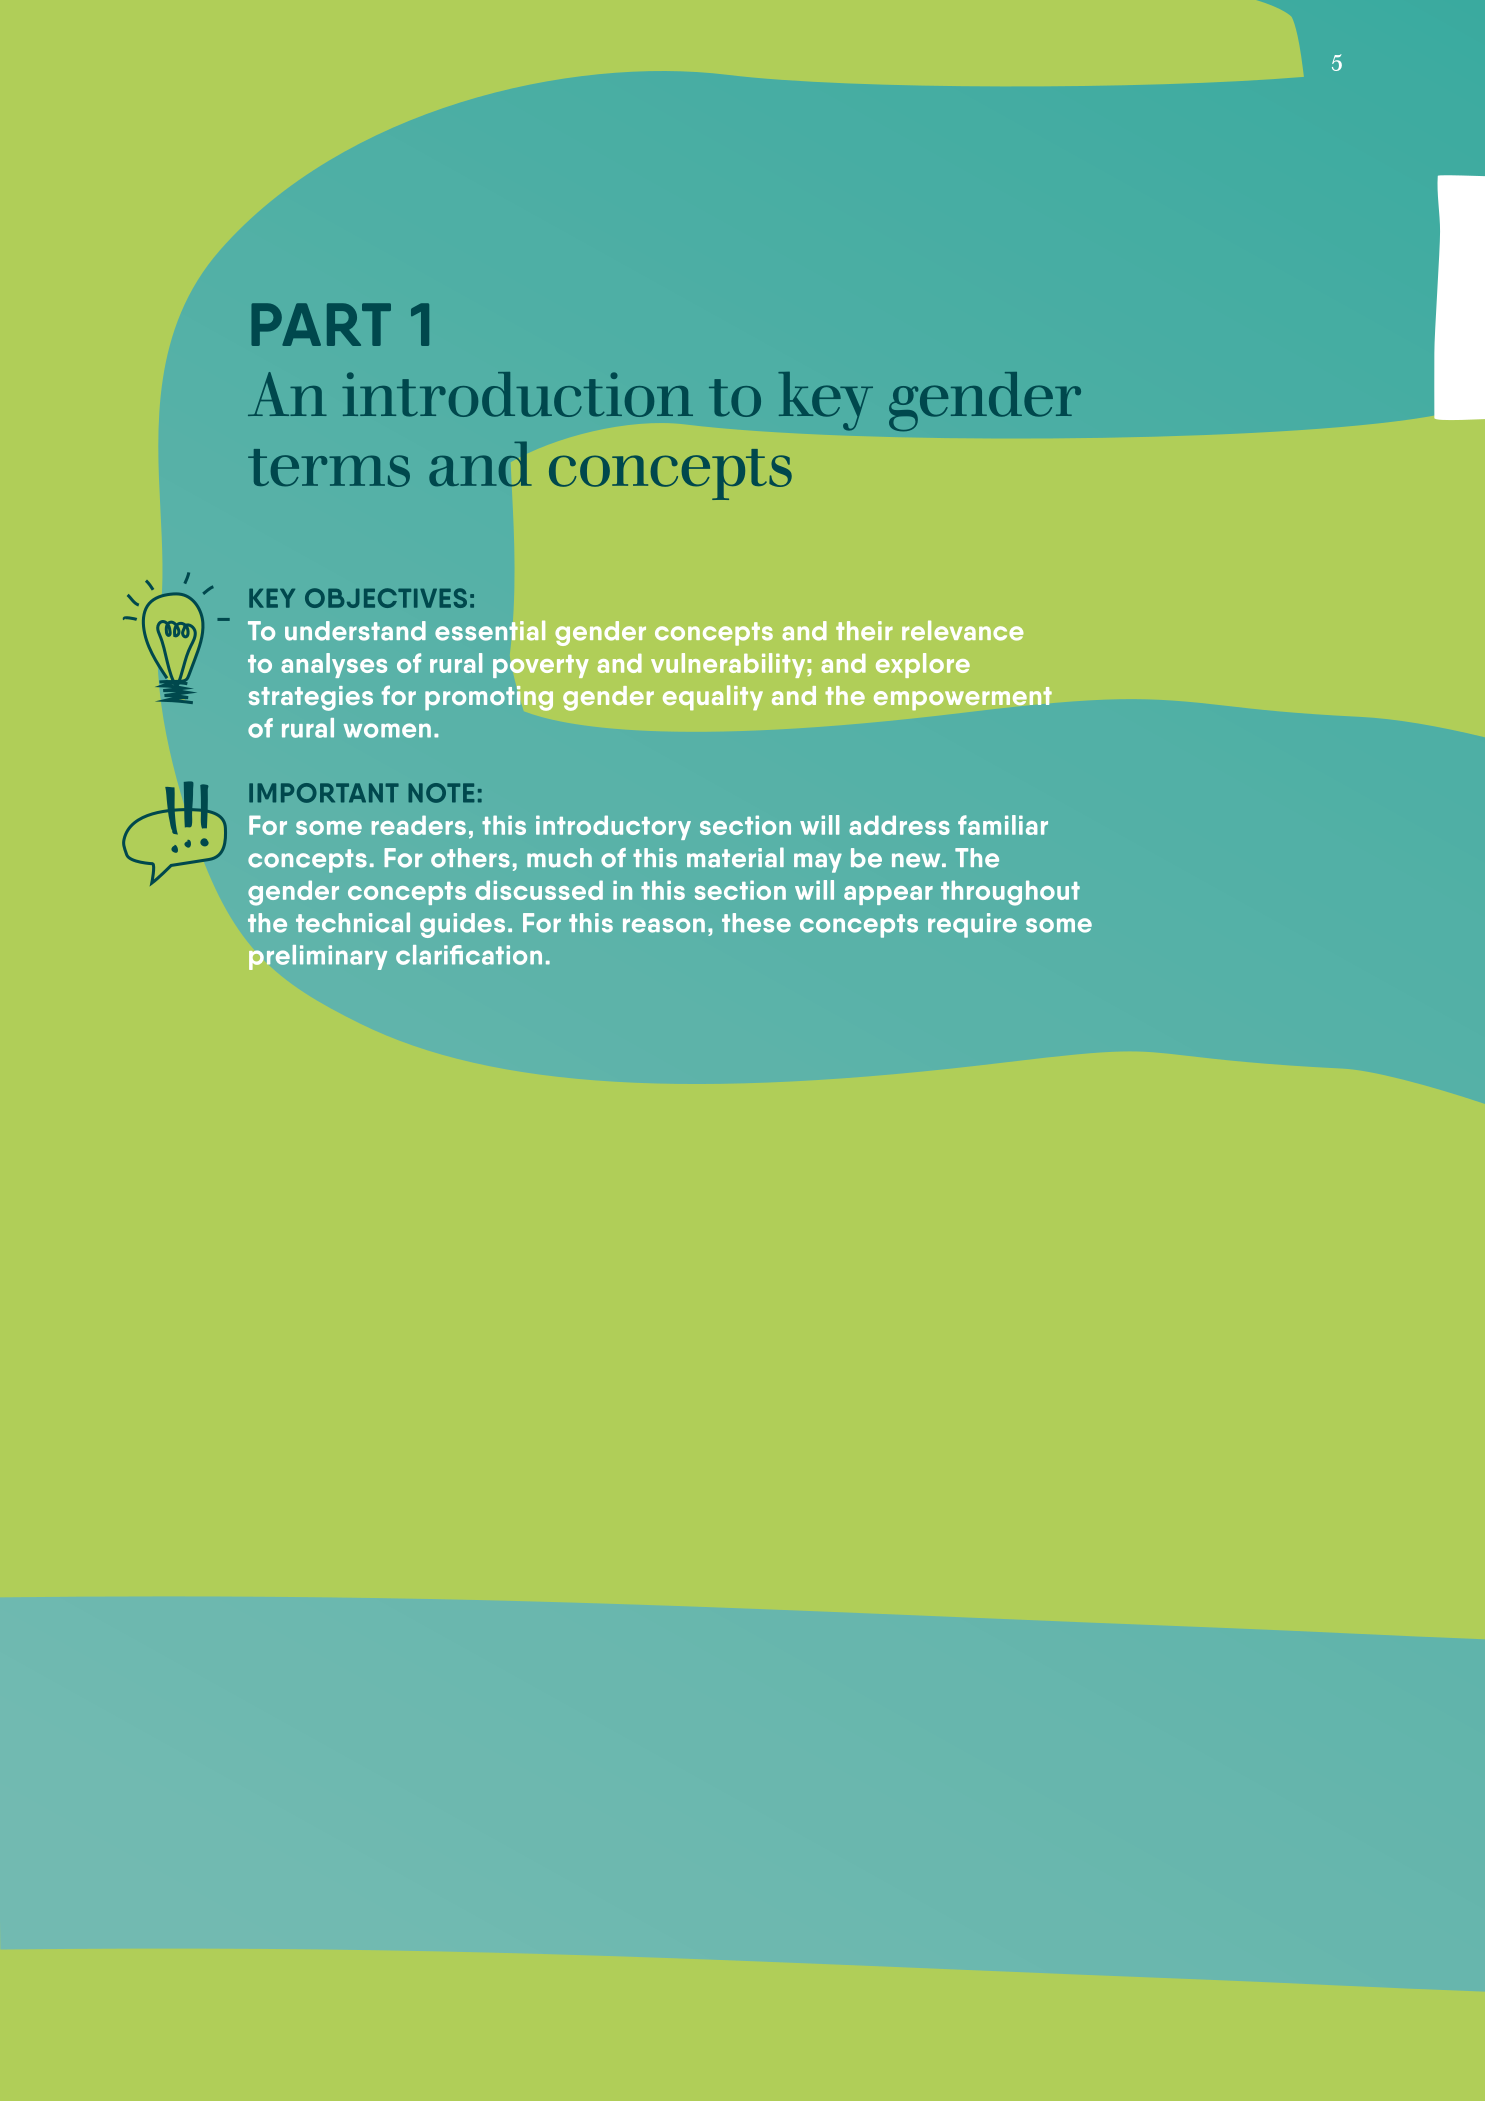  I want to click on introduction, so click(517, 394).
